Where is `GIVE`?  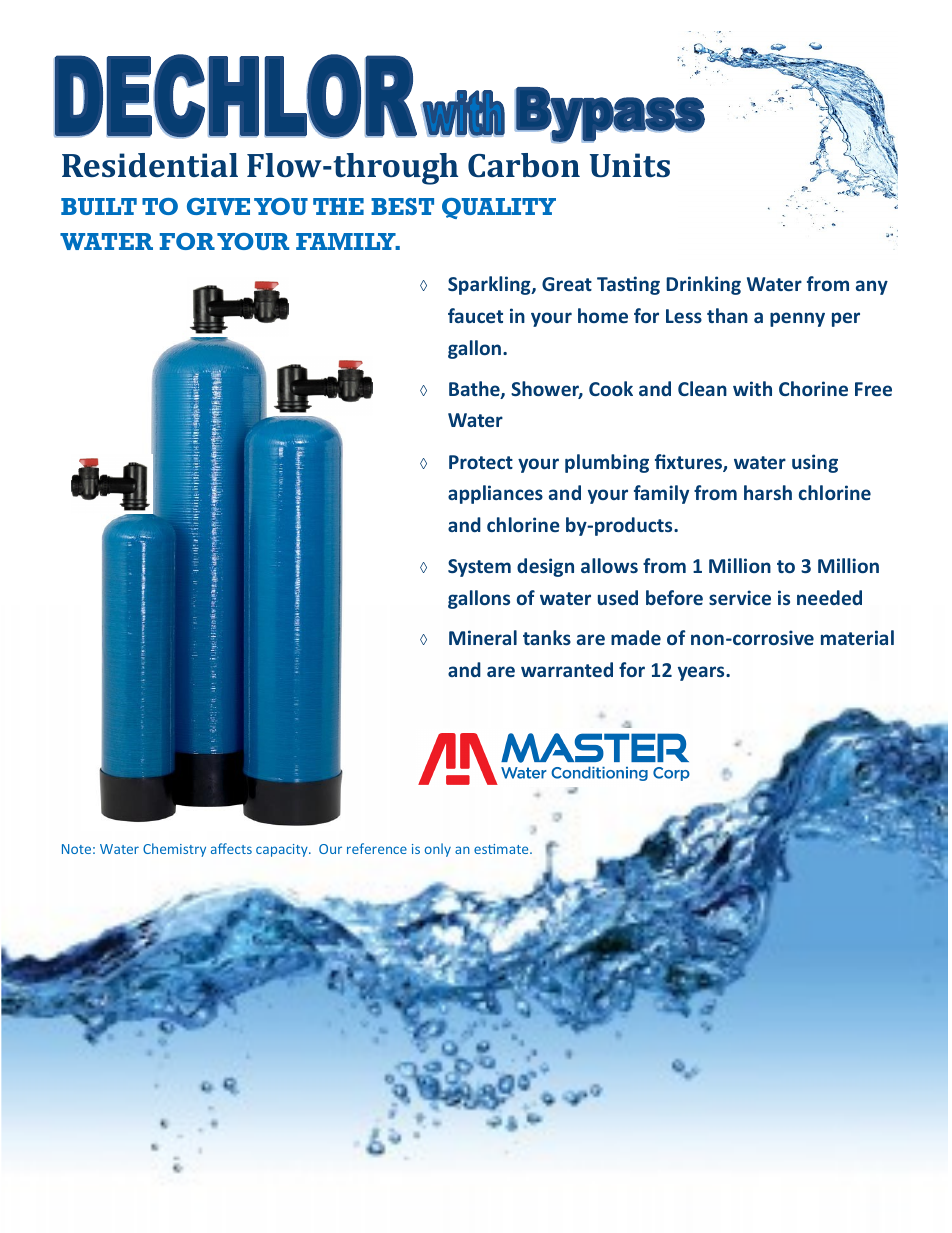 GIVE is located at coordinates (218, 206).
